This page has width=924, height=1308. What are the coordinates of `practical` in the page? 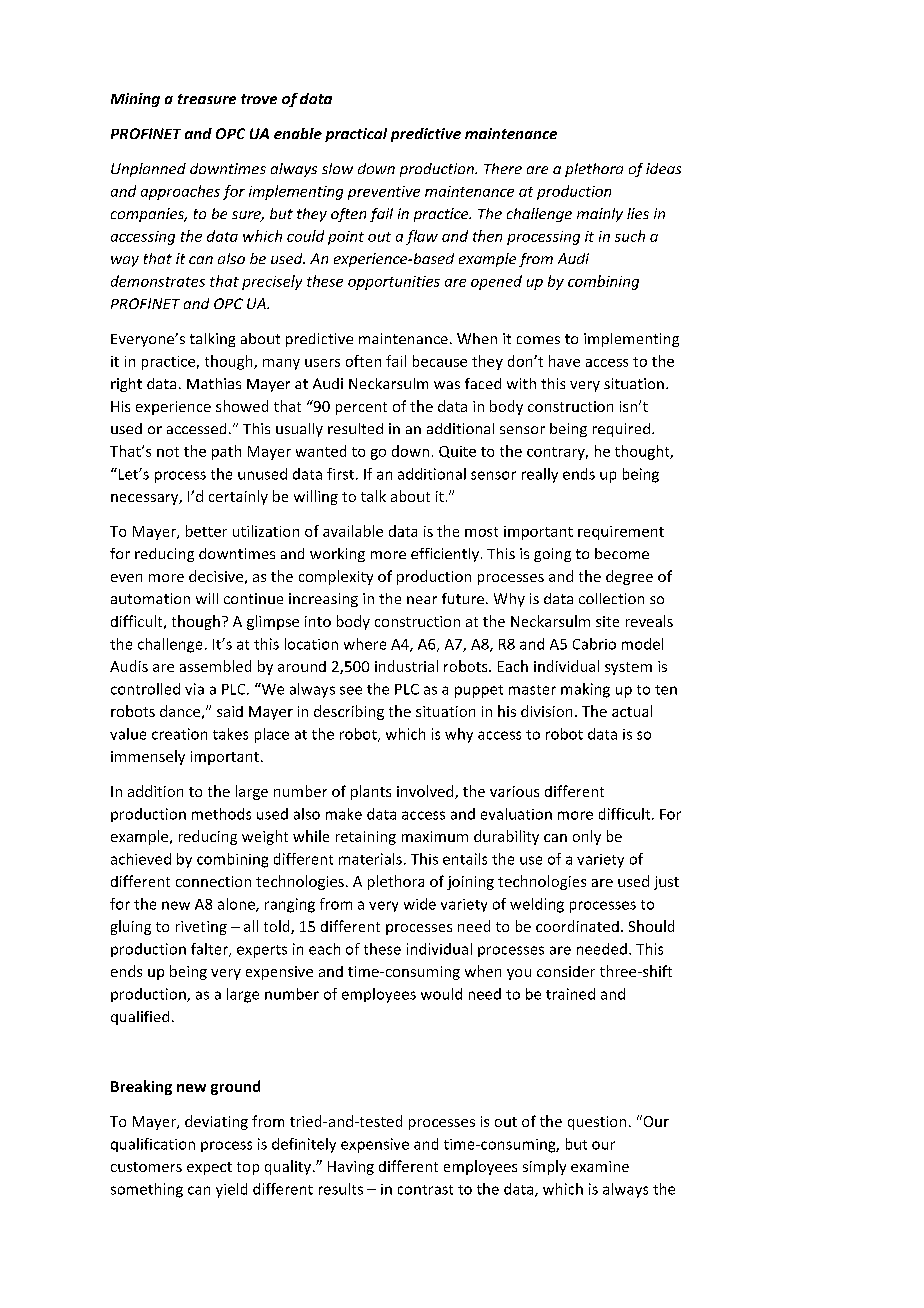 It's located at (356, 135).
